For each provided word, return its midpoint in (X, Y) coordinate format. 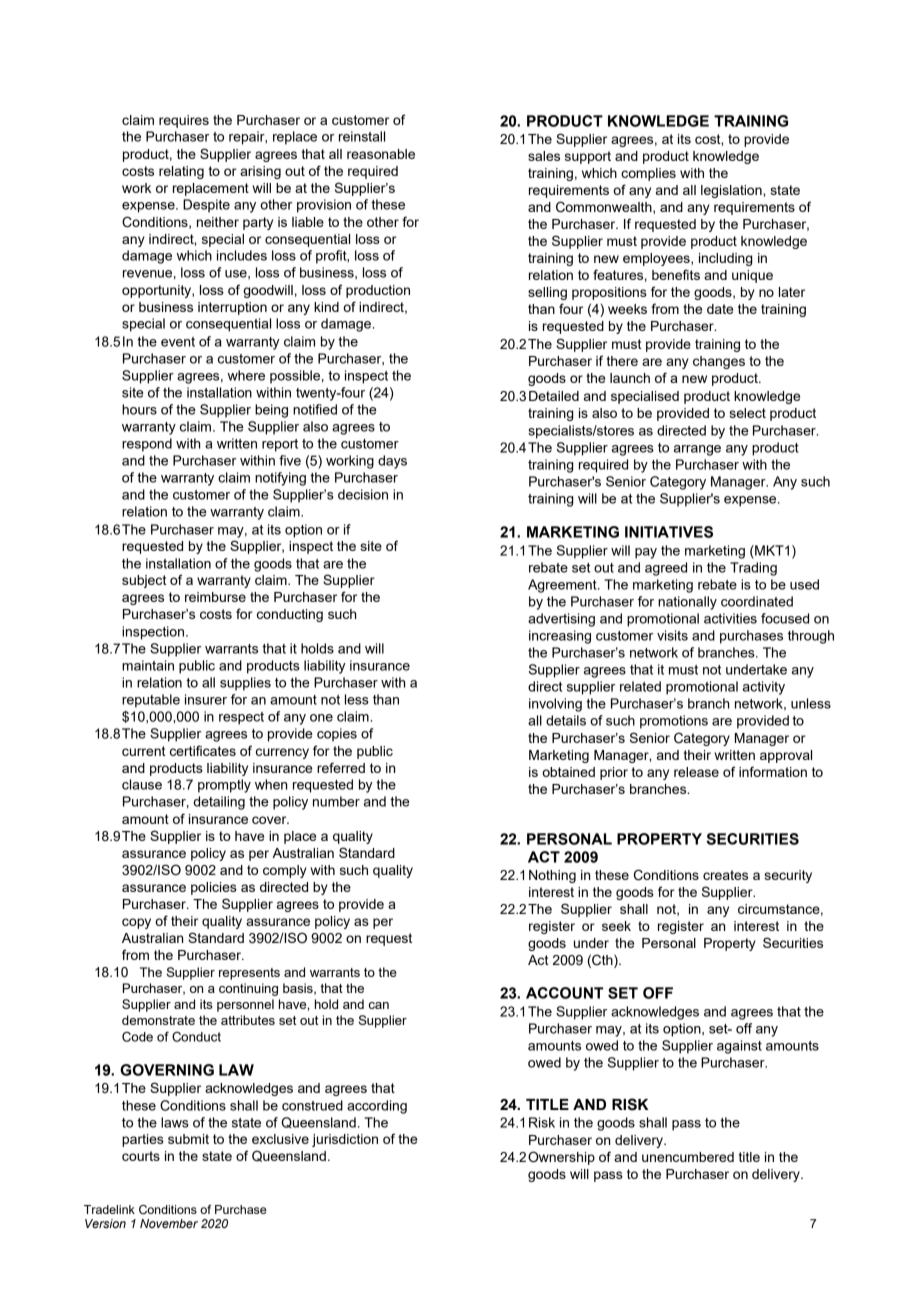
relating (181, 172)
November (169, 1223)
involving (555, 705)
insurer (206, 699)
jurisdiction (345, 1140)
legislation (732, 191)
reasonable (381, 154)
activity (764, 688)
